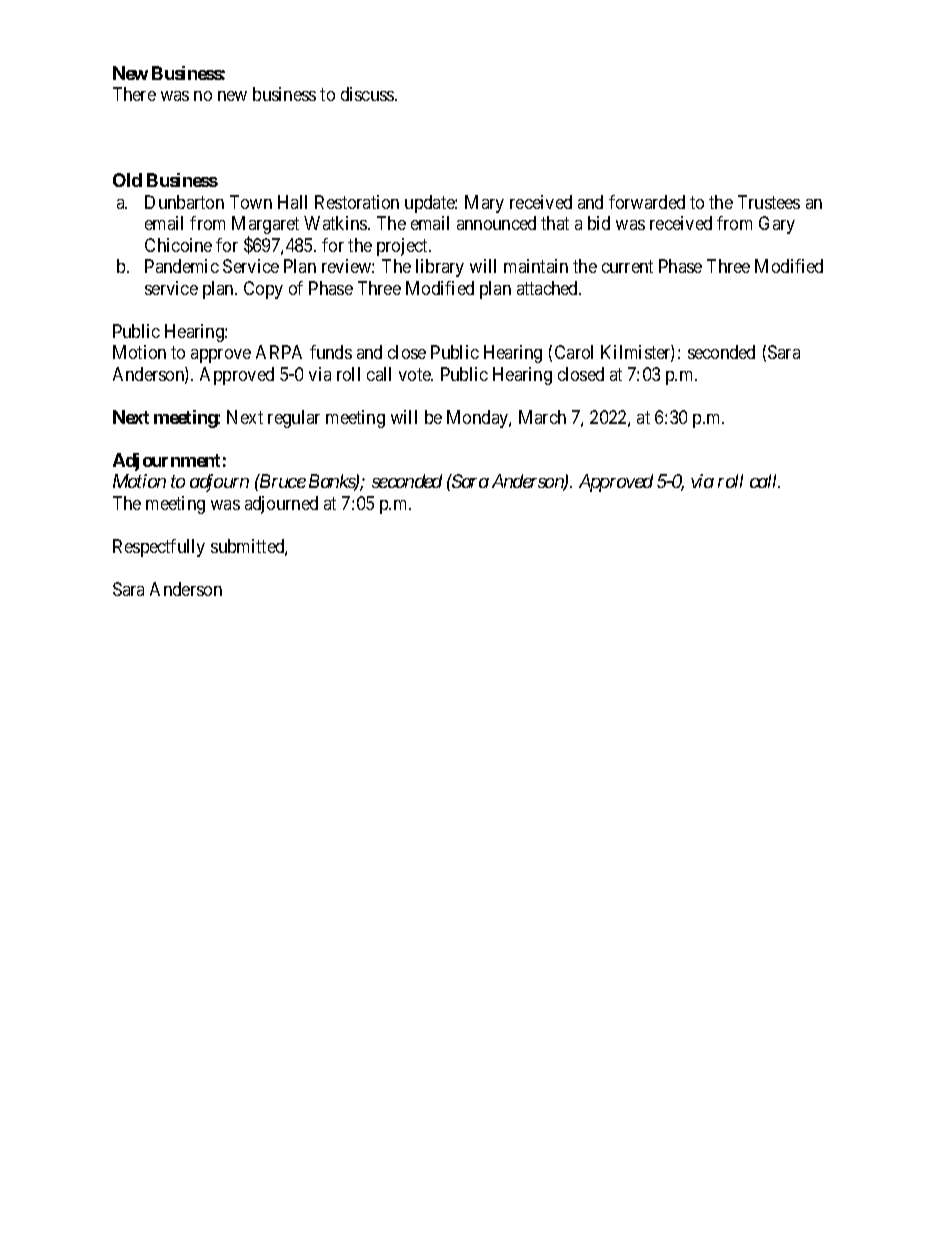  I want to click on regular, so click(294, 419).
